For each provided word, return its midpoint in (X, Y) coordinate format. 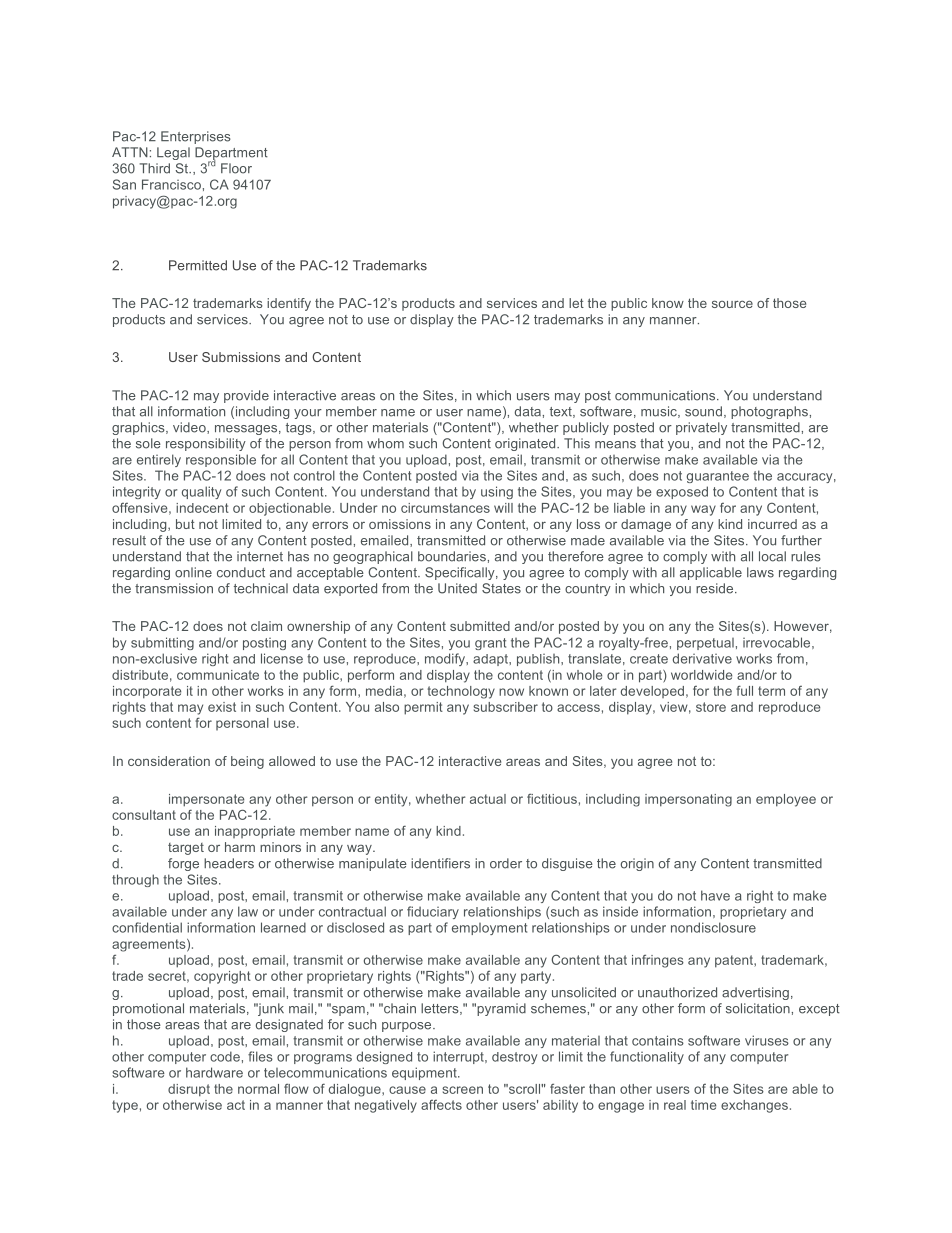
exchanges (754, 1106)
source (732, 304)
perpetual (705, 644)
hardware (214, 1072)
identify (289, 304)
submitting (162, 643)
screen (462, 1090)
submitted (480, 626)
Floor (236, 168)
